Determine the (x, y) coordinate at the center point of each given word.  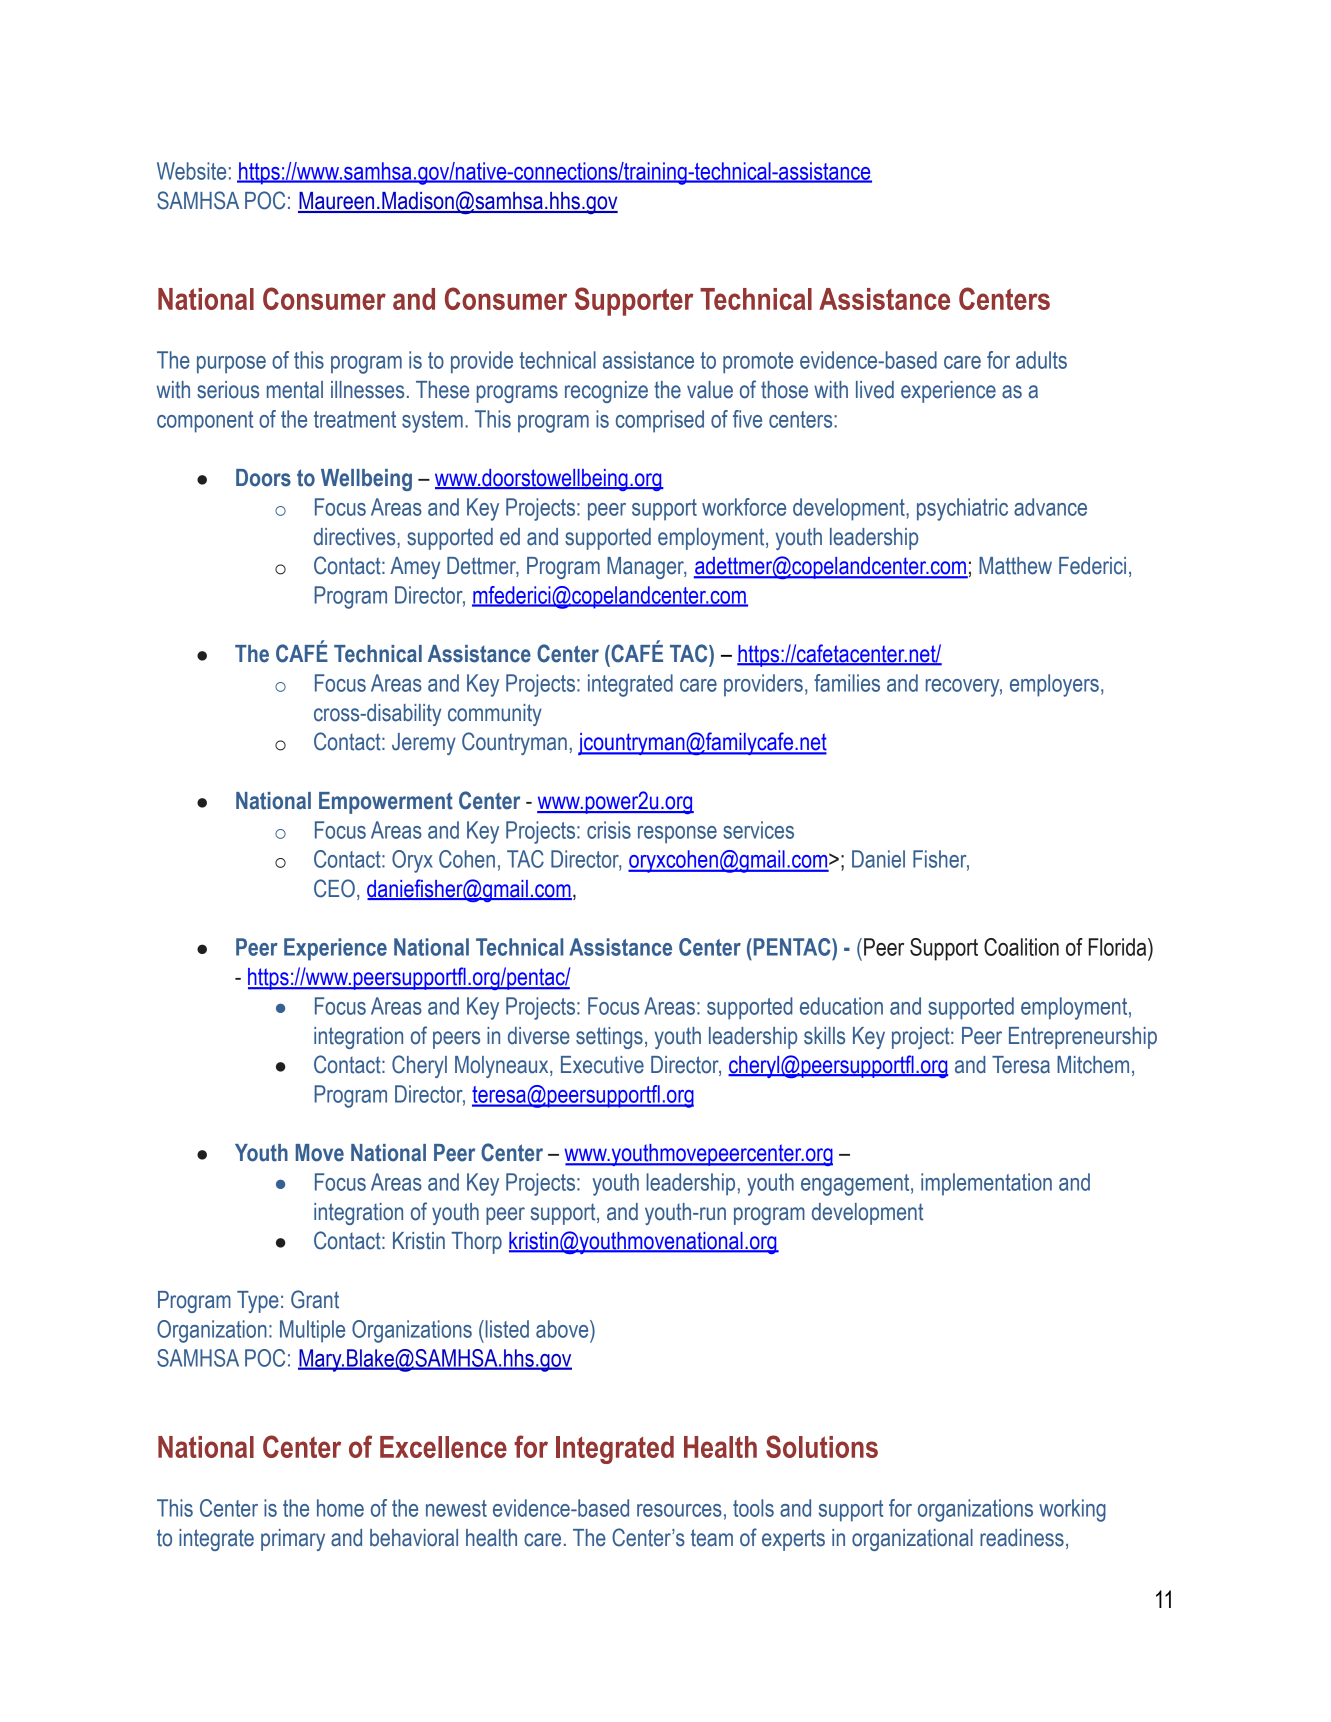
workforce (744, 507)
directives (356, 538)
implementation (986, 1184)
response (677, 835)
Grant (315, 1299)
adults (1041, 360)
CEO (334, 888)
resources (679, 1510)
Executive (602, 1065)
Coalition (1021, 947)
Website (191, 171)
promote (758, 363)
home (340, 1508)
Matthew (1015, 566)
